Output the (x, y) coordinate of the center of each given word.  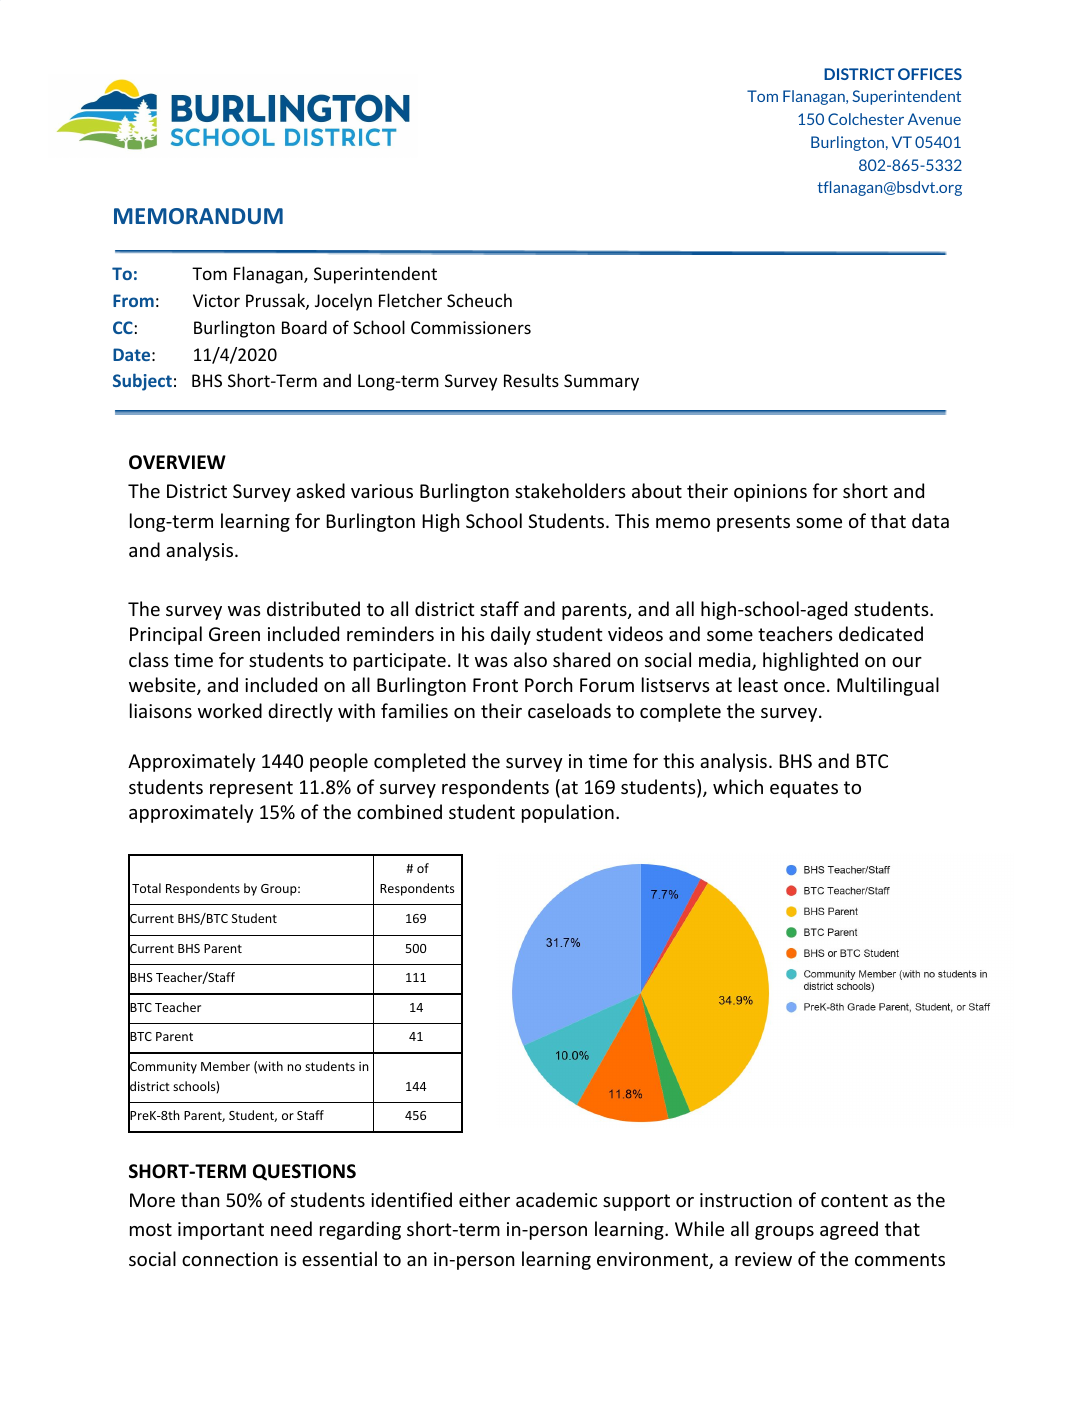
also (530, 659)
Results (531, 380)
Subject (142, 382)
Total (146, 888)
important (221, 1231)
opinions (770, 493)
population (568, 813)
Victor (216, 300)
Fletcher (410, 300)
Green (234, 634)
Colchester (866, 119)
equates (804, 789)
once (804, 687)
